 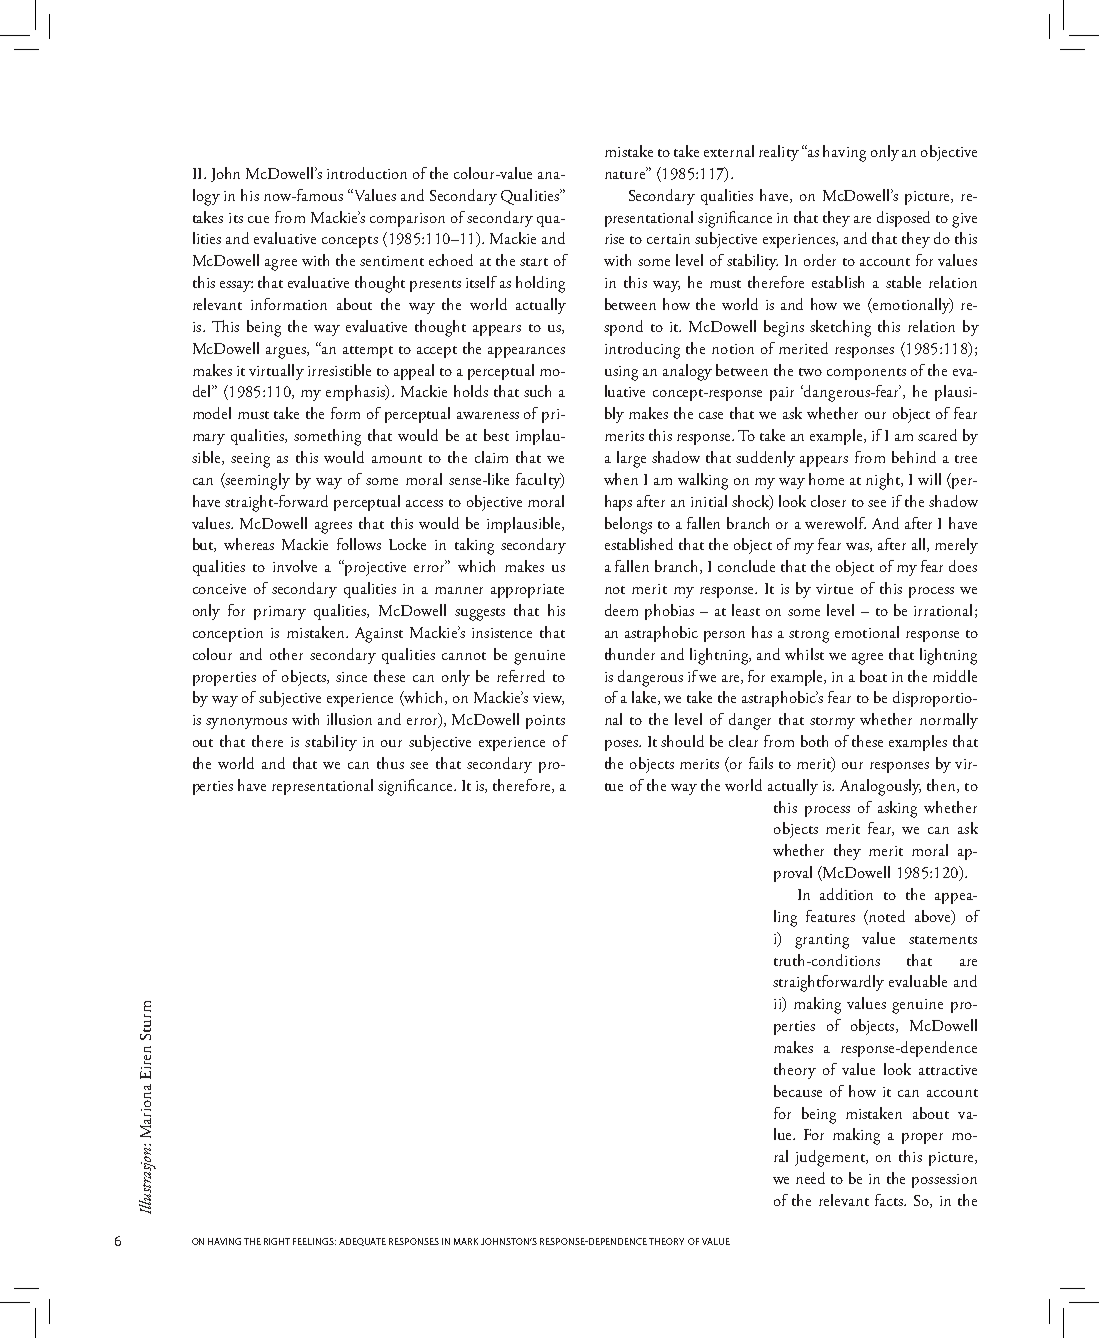 What do you see at coordinates (466, 1241) in the screenshot?
I see `MARK` at bounding box center [466, 1241].
